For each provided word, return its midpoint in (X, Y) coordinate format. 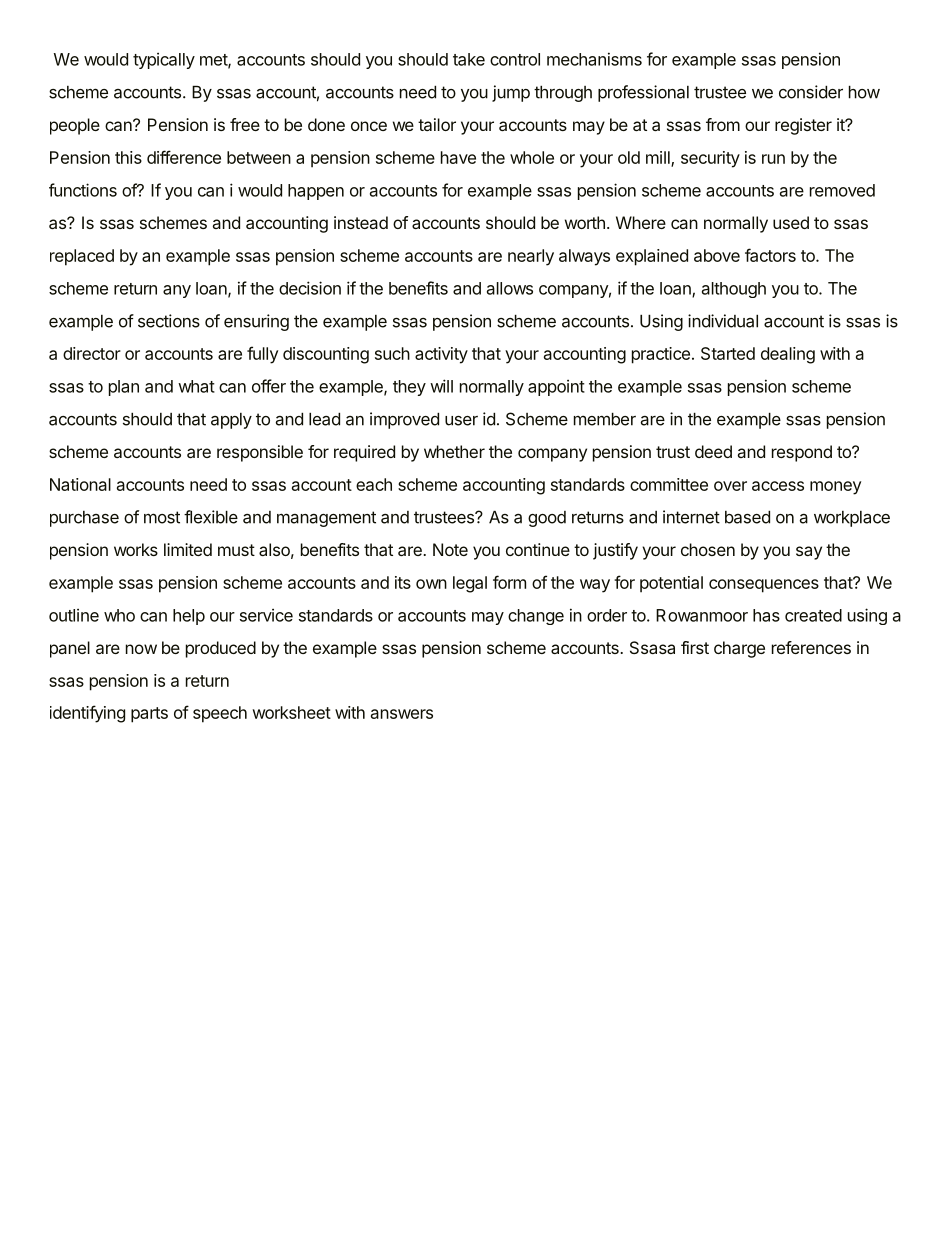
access (778, 486)
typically (164, 61)
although (734, 290)
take (469, 59)
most (162, 517)
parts (149, 715)
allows (510, 288)
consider (811, 92)
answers (402, 714)
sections (169, 321)
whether (454, 451)
